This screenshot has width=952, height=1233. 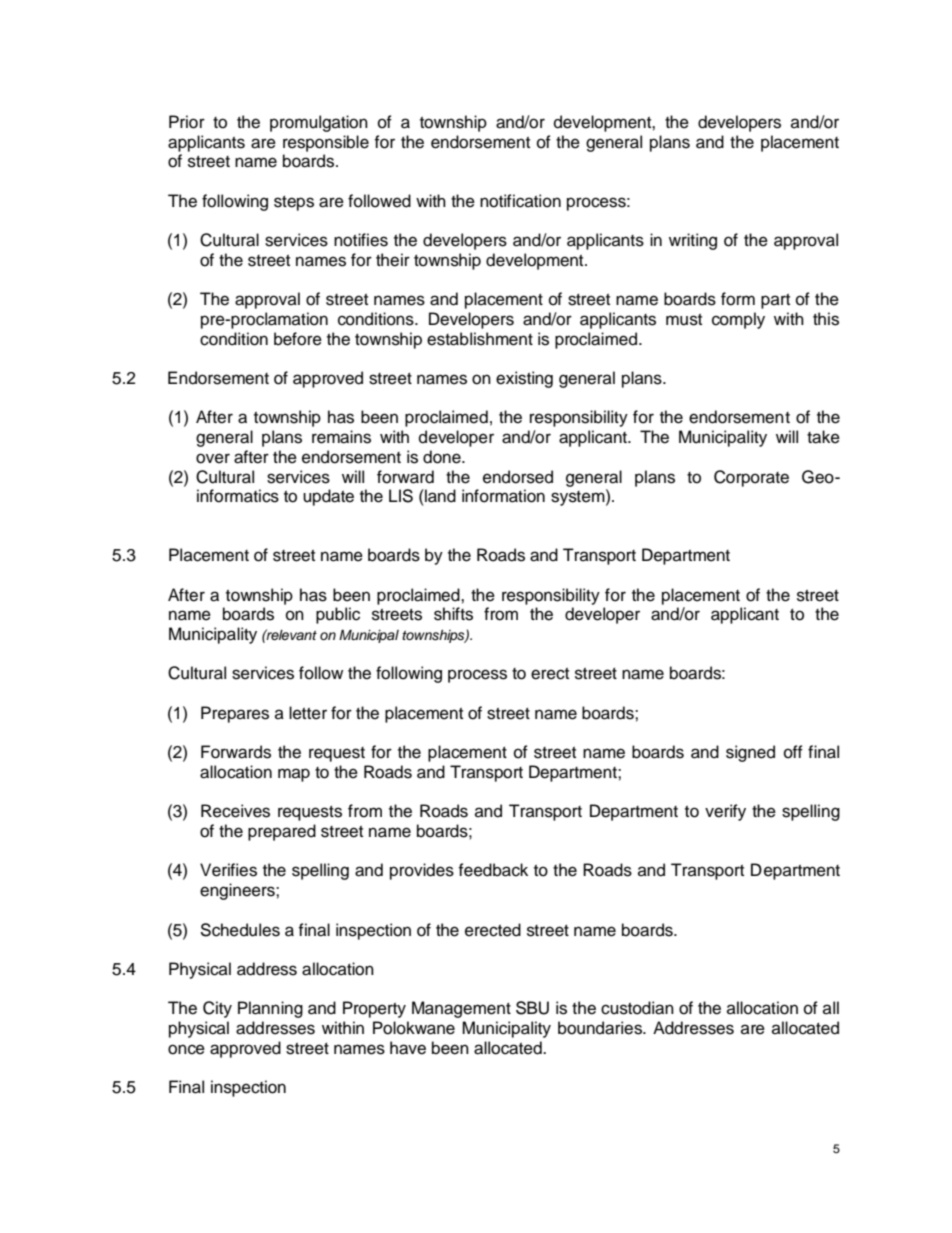 What do you see at coordinates (338, 615) in the screenshot?
I see `public` at bounding box center [338, 615].
